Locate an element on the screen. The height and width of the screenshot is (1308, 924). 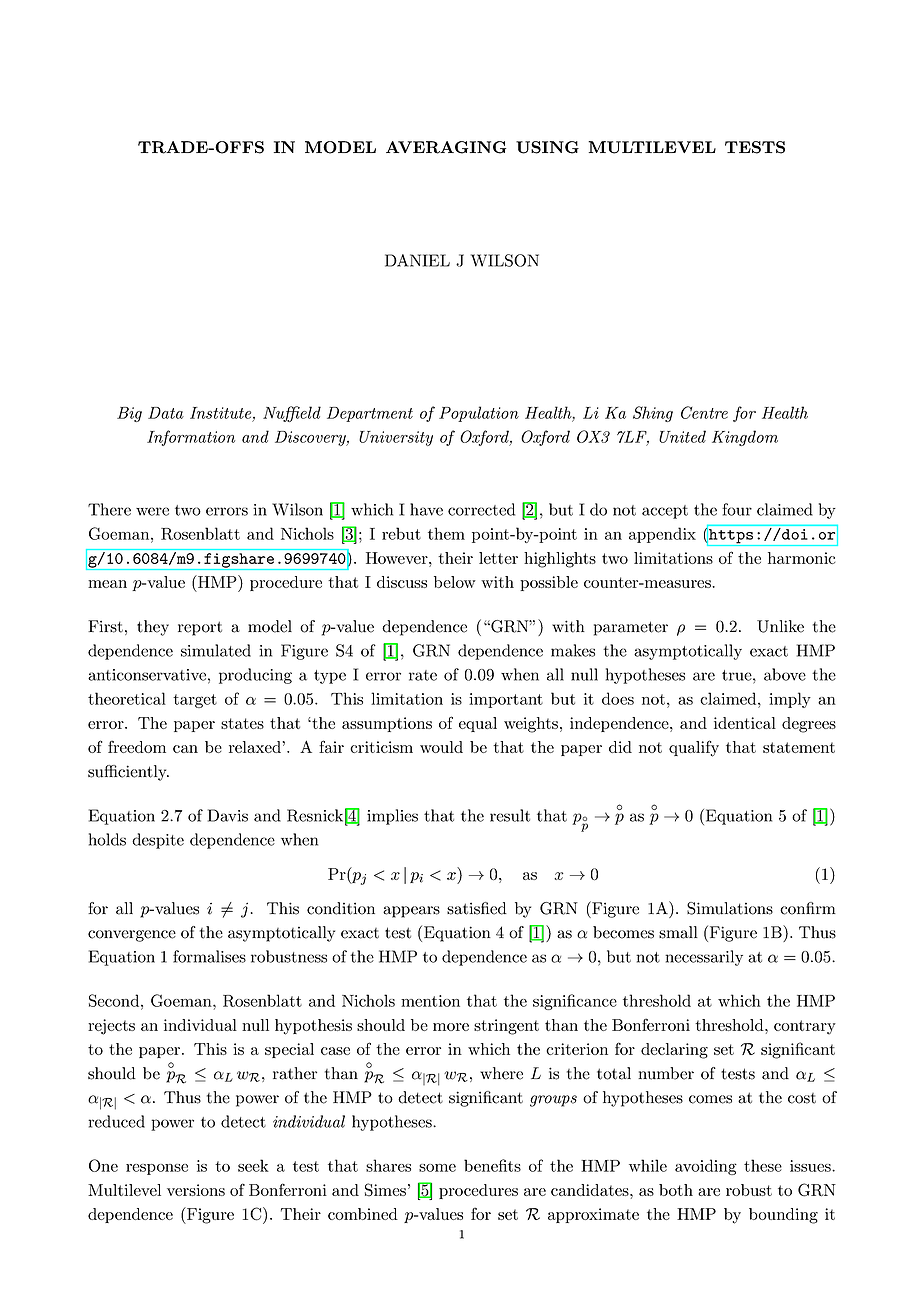
Simulations is located at coordinates (730, 908).
